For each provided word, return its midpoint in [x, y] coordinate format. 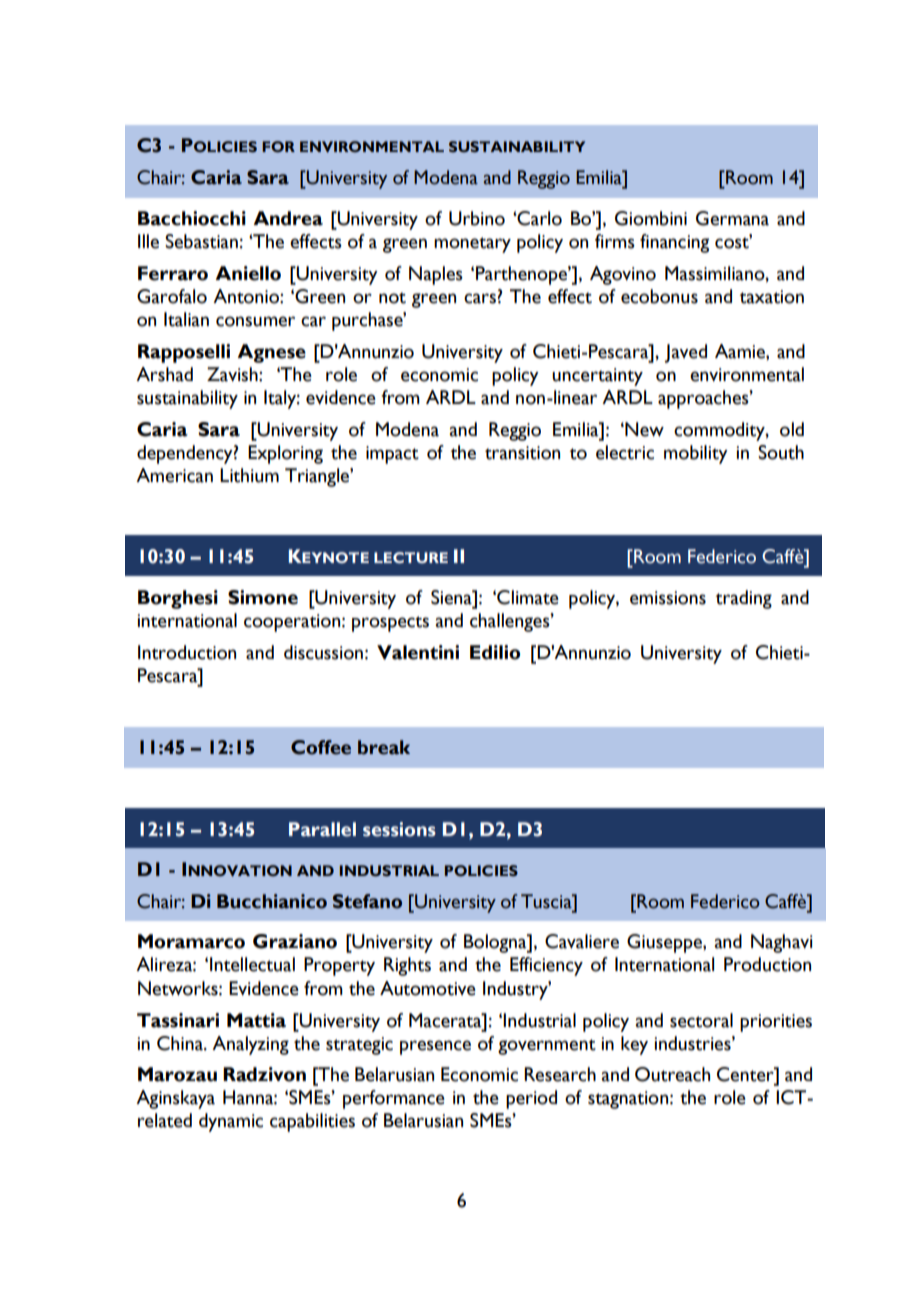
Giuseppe [665, 943]
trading [744, 599]
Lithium [249, 475]
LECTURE [411, 557]
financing [674, 243]
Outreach [672, 1074]
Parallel [322, 829]
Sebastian [201, 241]
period [531, 1099]
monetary [472, 245]
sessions [399, 829]
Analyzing [250, 1045]
